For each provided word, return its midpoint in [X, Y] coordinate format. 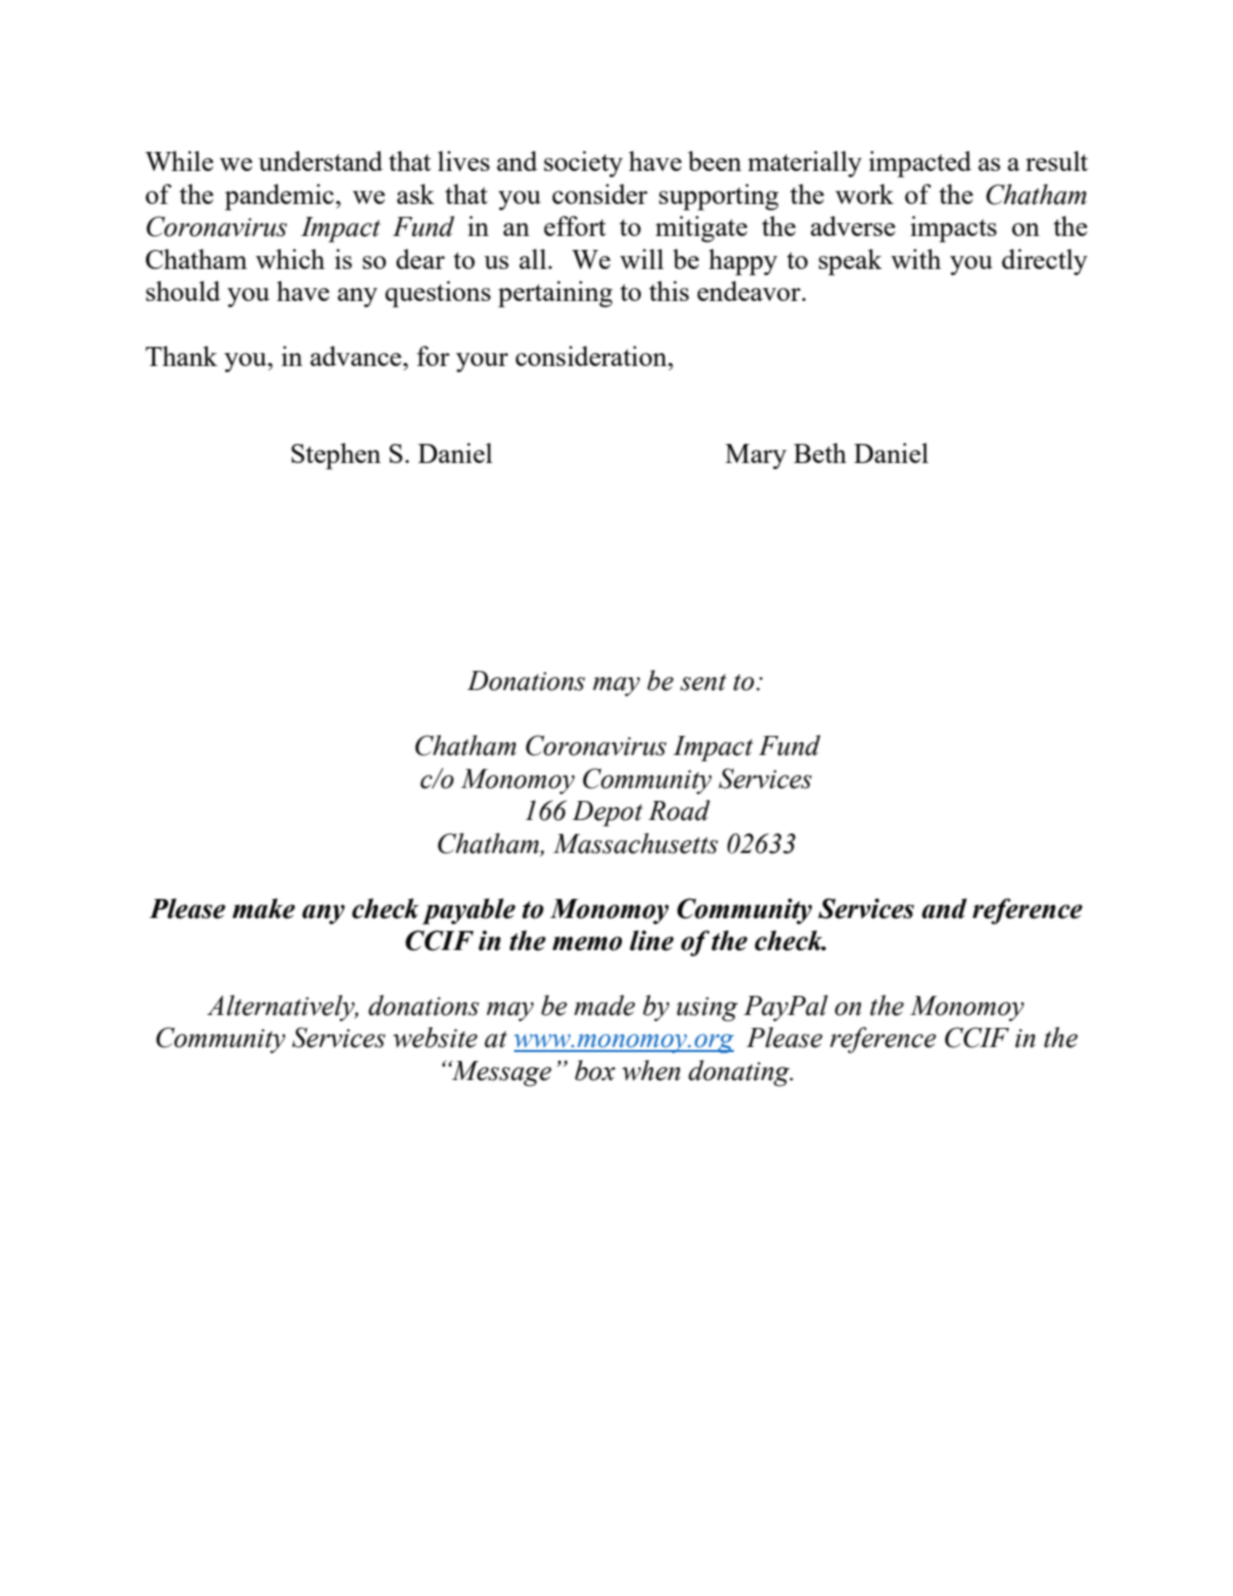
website [435, 1037]
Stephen [336, 456]
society [583, 164]
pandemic [279, 197]
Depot [607, 814]
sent [703, 682]
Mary [756, 456]
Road [679, 810]
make [263, 908]
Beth [820, 453]
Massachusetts [635, 843]
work [864, 194]
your [482, 362]
